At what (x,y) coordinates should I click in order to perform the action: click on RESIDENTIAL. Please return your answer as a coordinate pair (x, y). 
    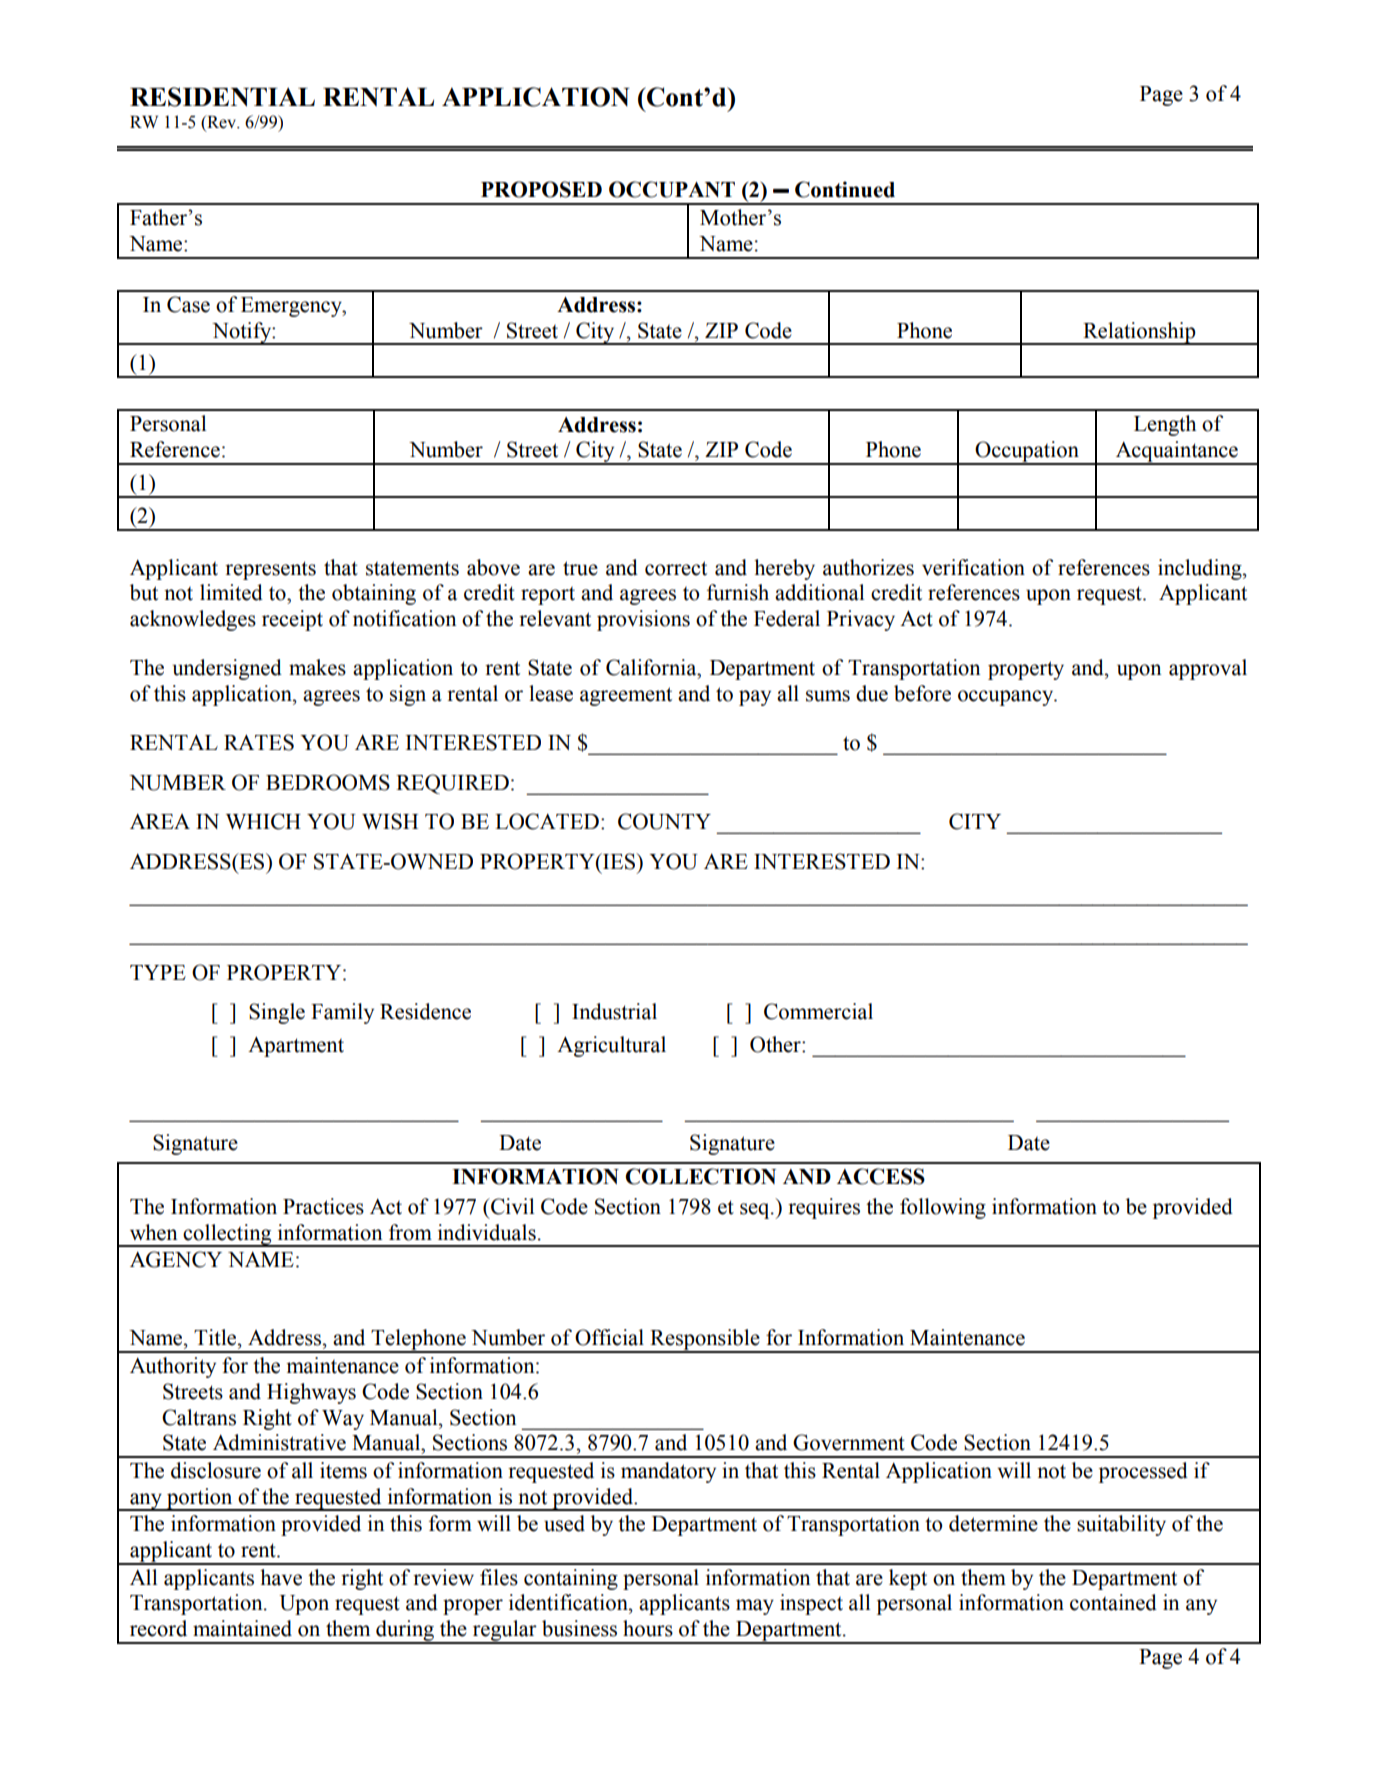
    Looking at the image, I should click on (222, 97).
